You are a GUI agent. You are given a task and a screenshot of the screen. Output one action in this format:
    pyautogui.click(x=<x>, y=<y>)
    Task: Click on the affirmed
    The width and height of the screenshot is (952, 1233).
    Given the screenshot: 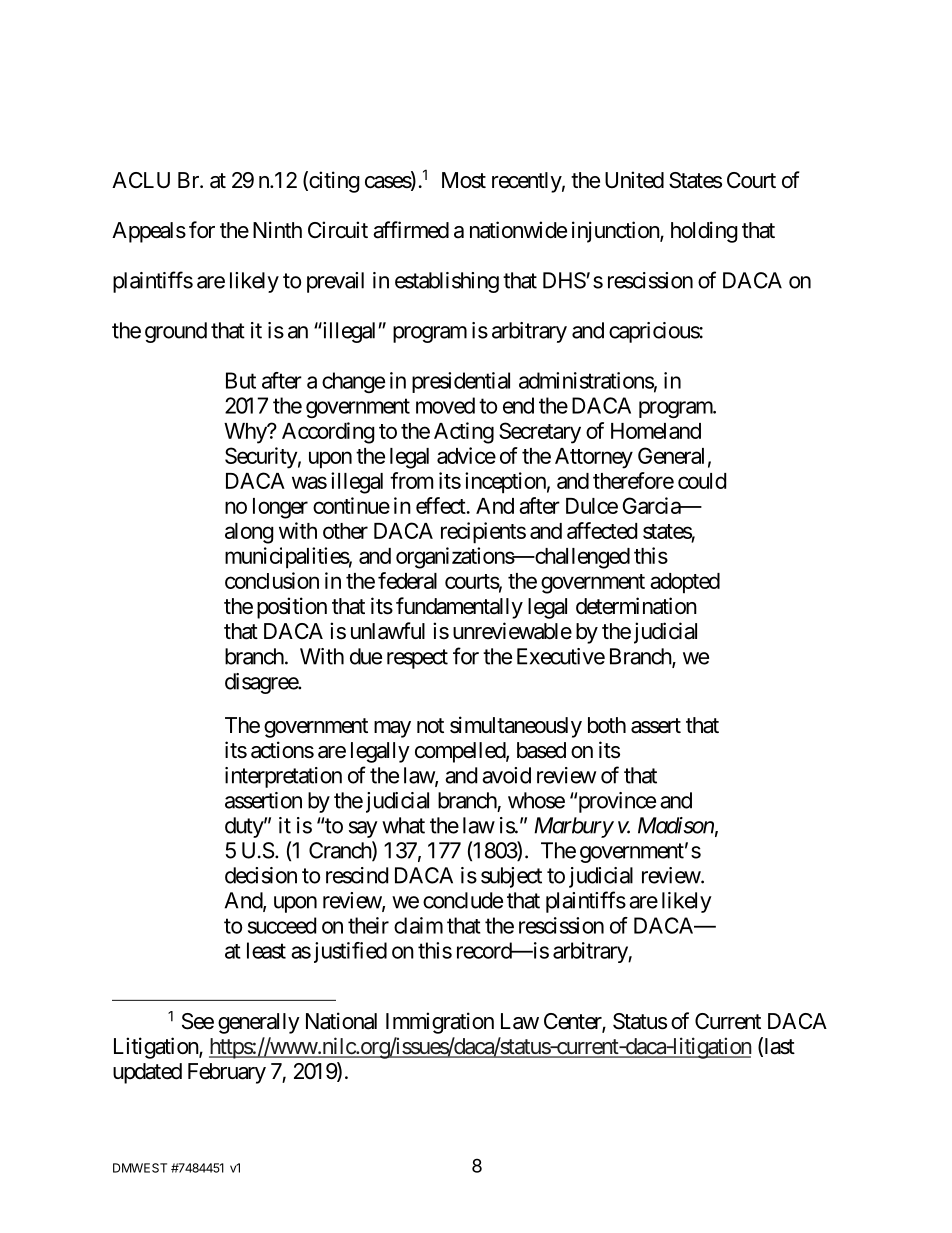 What is the action you would take?
    pyautogui.click(x=411, y=230)
